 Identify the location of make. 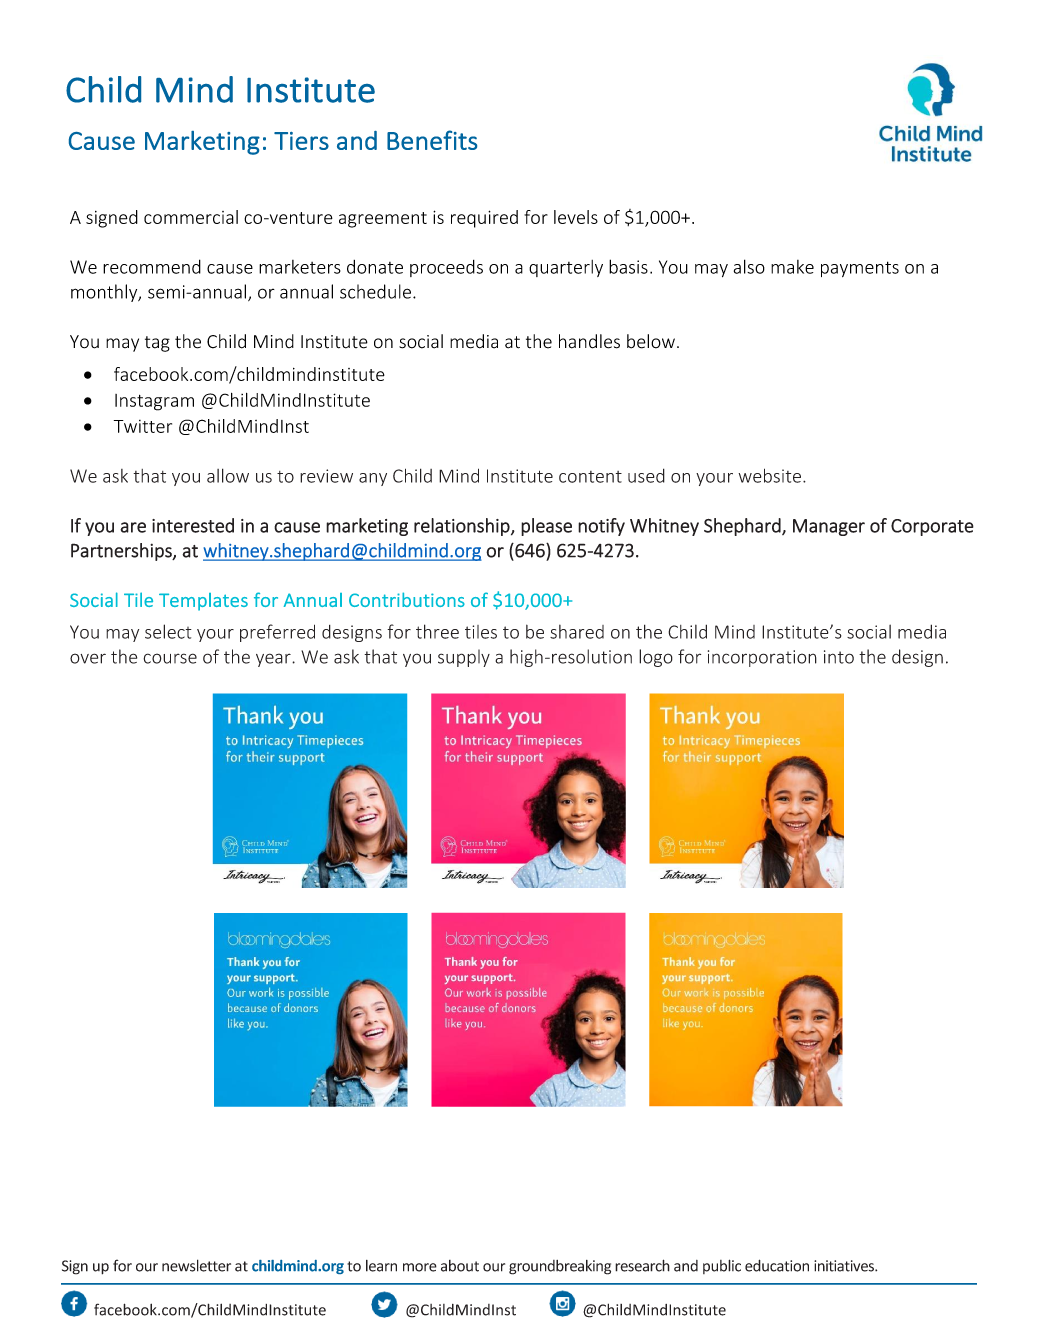
(792, 267).
